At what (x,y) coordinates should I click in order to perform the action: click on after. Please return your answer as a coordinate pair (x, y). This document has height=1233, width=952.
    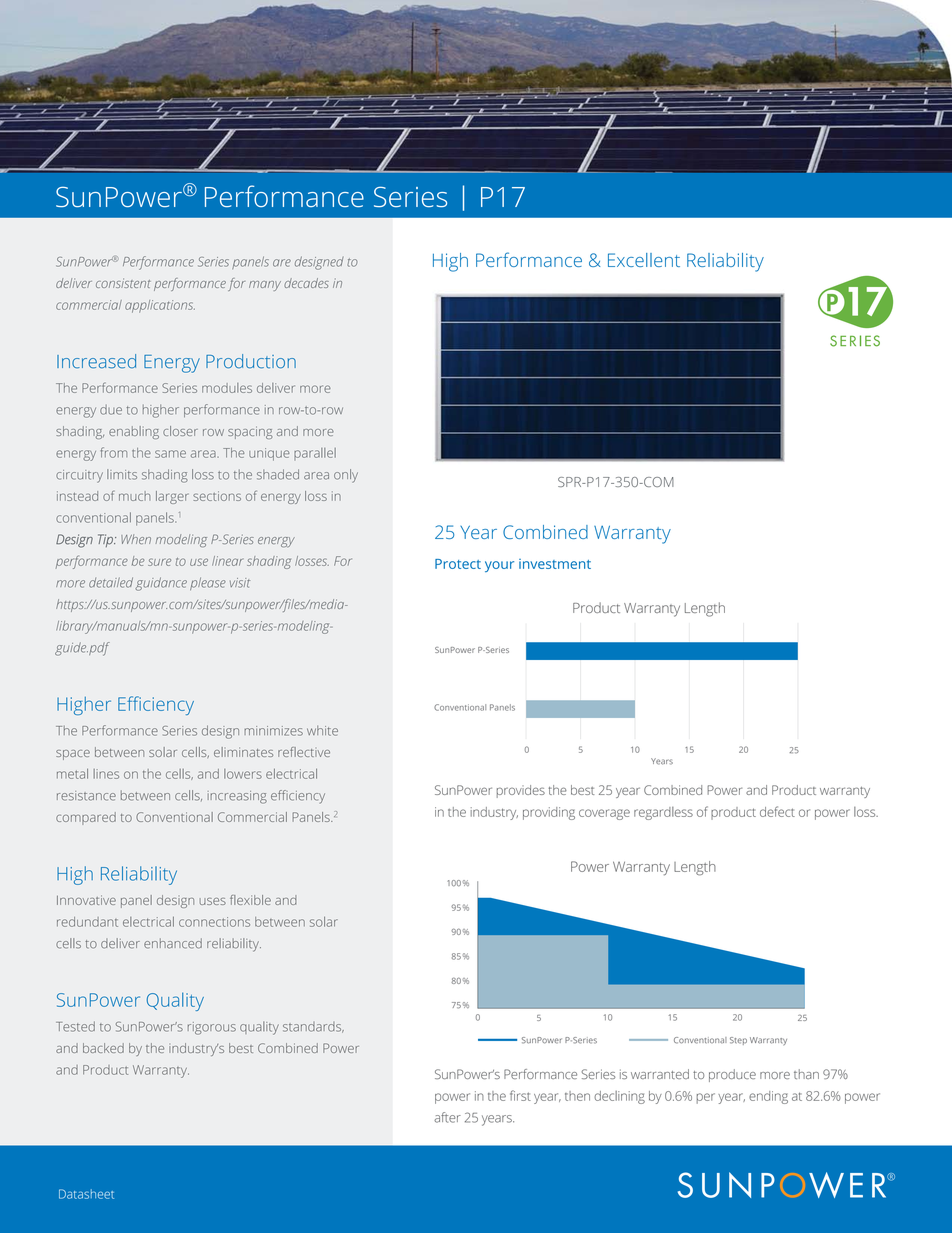
    Looking at the image, I should click on (447, 1117).
